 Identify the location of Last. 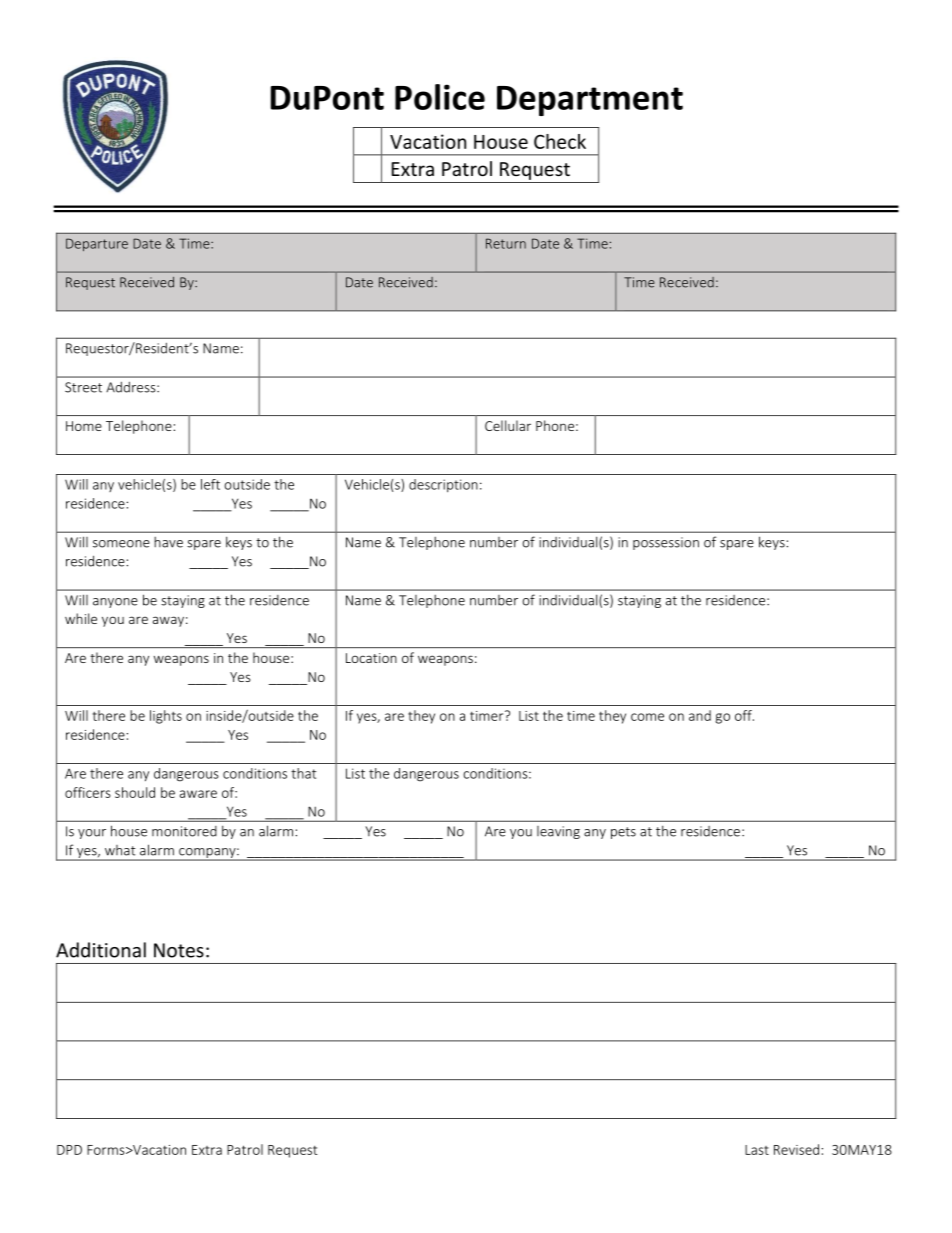
(757, 1150).
